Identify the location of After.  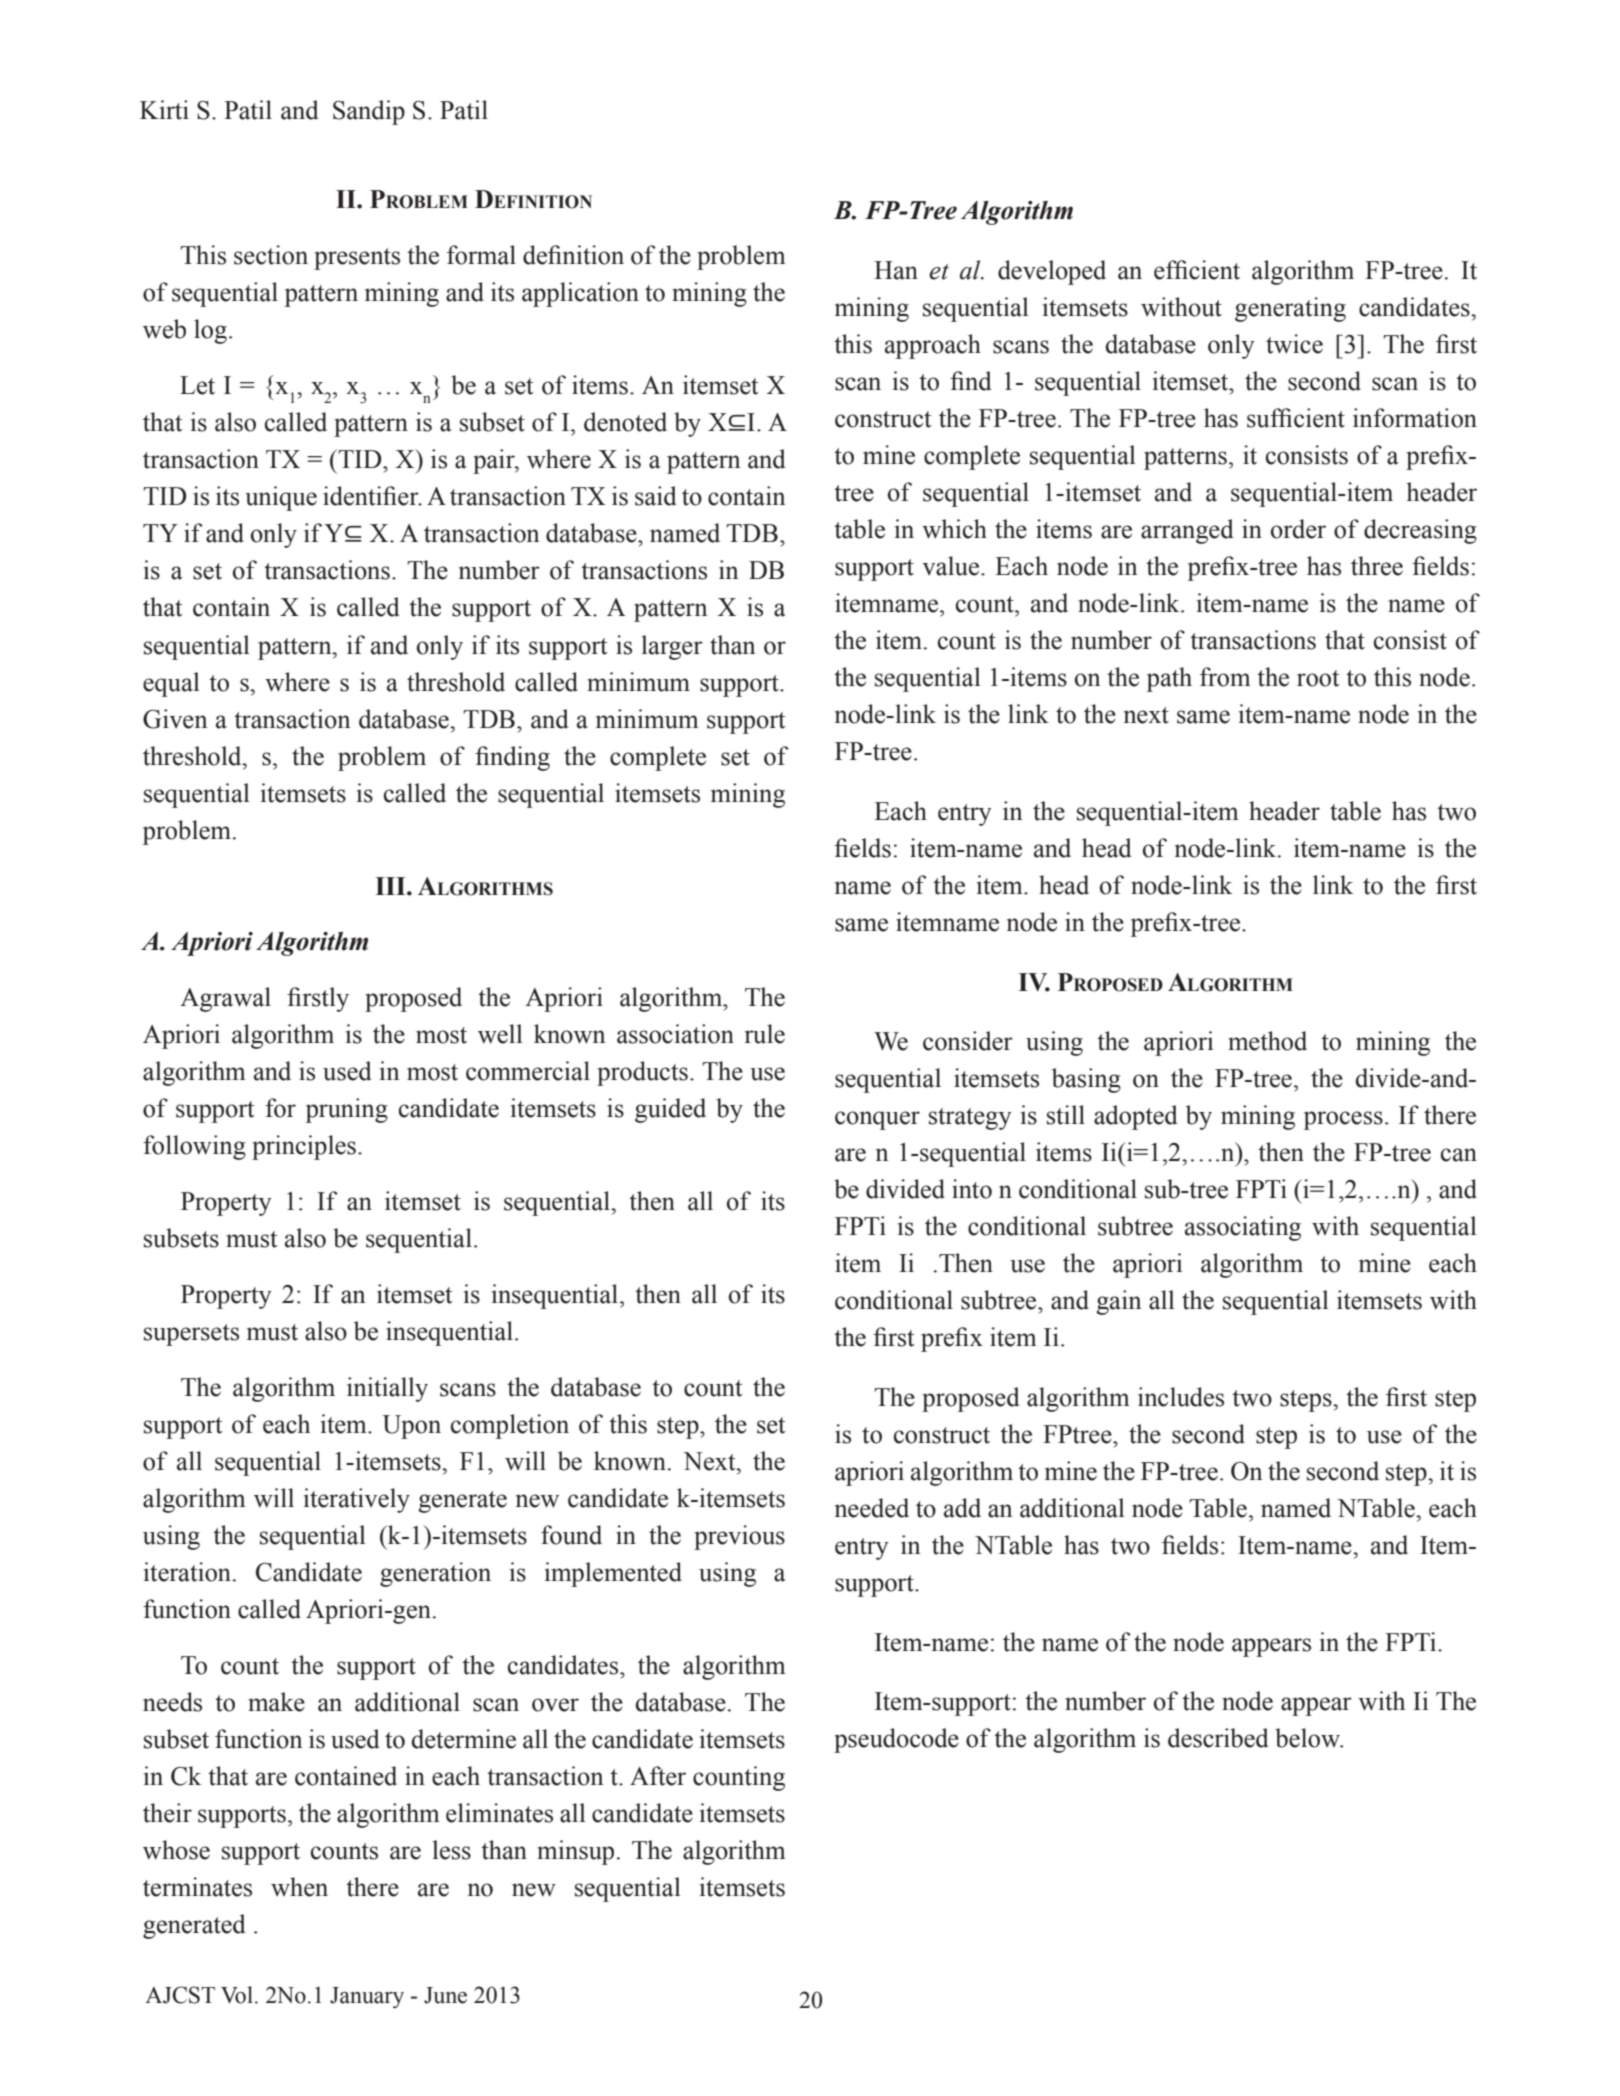
(658, 1776).
